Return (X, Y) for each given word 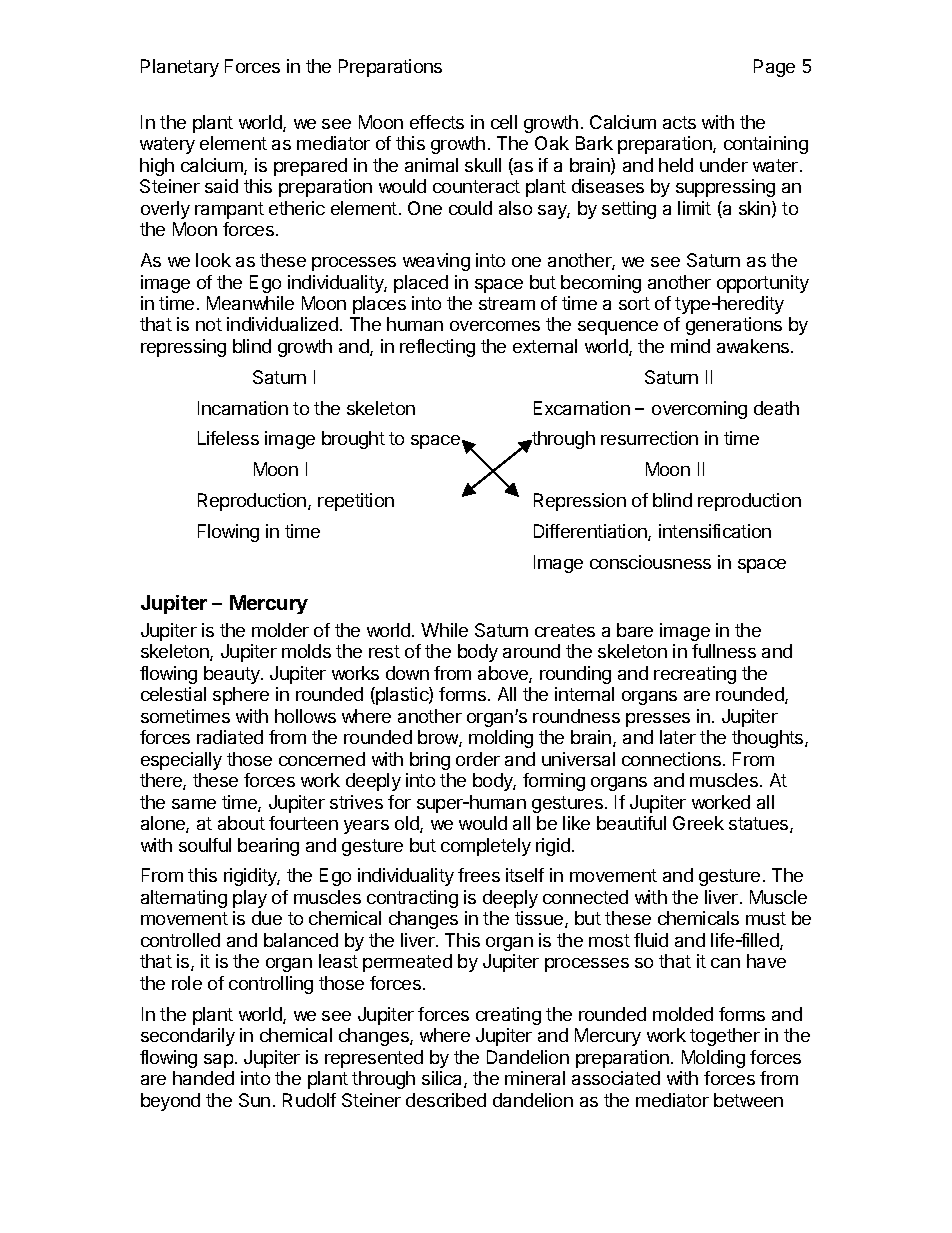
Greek (698, 823)
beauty (233, 675)
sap (218, 1061)
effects (437, 122)
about (241, 823)
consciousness (650, 562)
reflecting (437, 348)
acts (679, 122)
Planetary (180, 68)
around (531, 651)
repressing (183, 348)
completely (486, 847)
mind (690, 346)
